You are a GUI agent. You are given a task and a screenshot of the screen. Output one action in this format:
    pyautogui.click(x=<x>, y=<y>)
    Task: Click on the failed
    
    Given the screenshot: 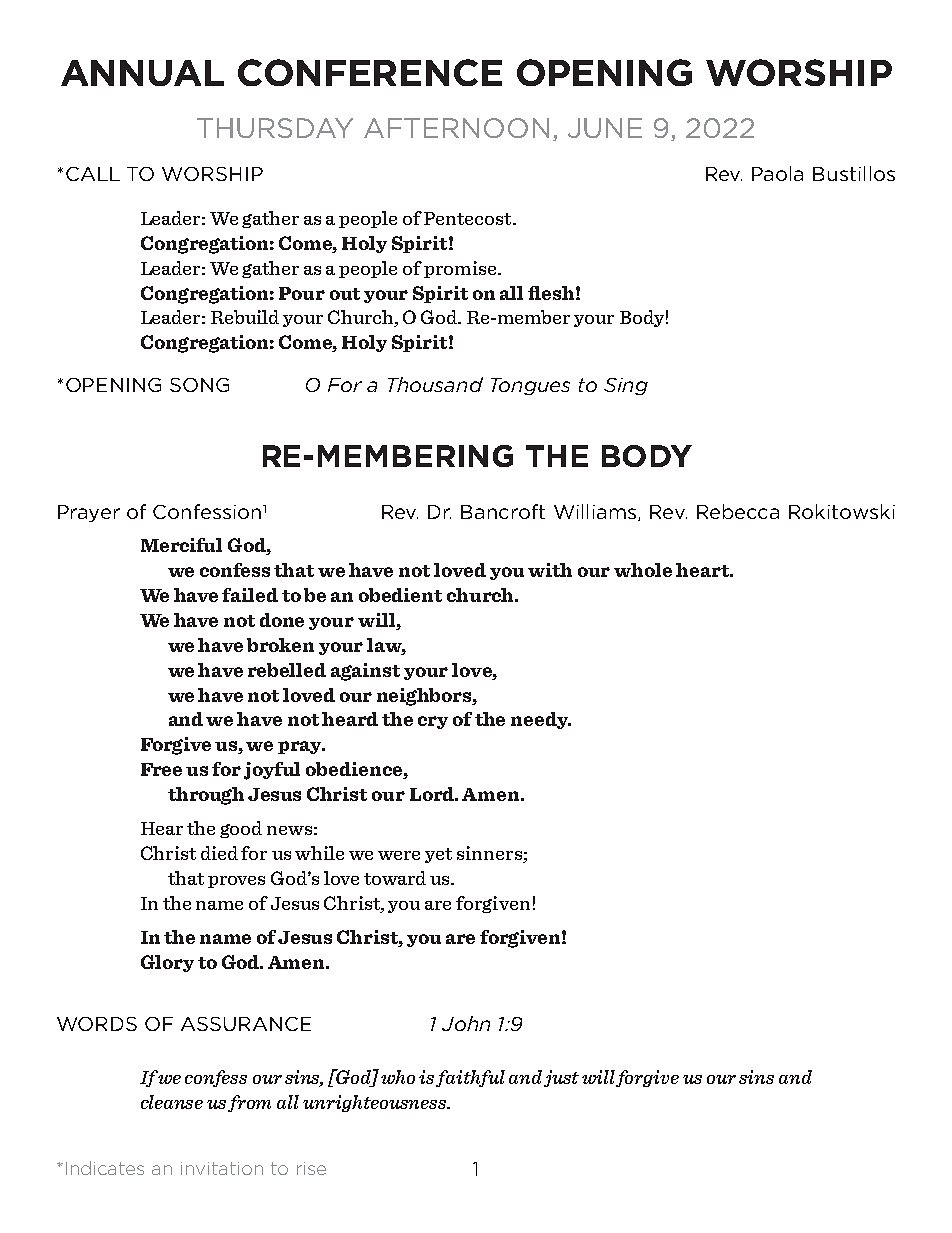 What is the action you would take?
    pyautogui.click(x=250, y=595)
